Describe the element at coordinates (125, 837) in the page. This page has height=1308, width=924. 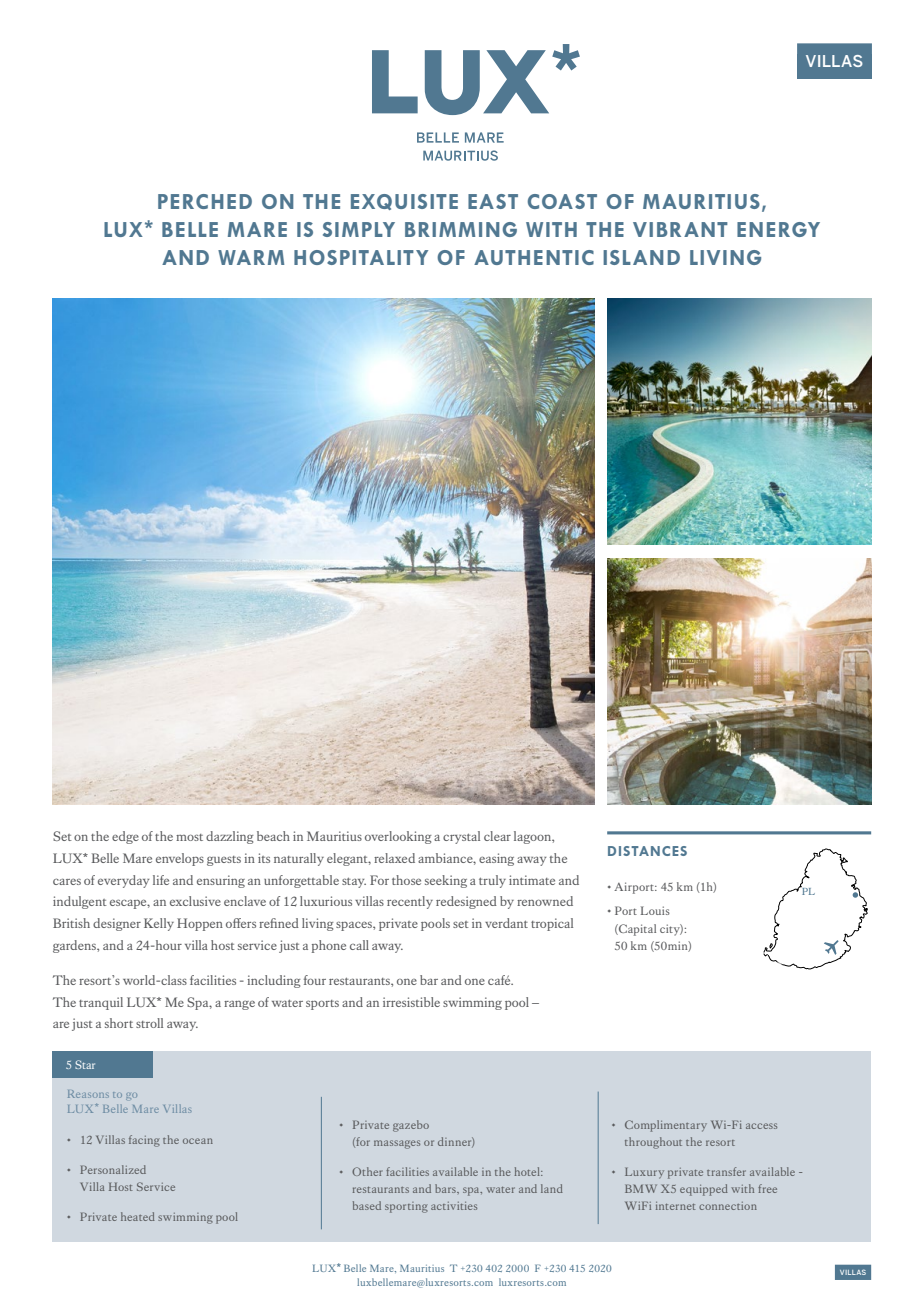
I see `edge` at that location.
